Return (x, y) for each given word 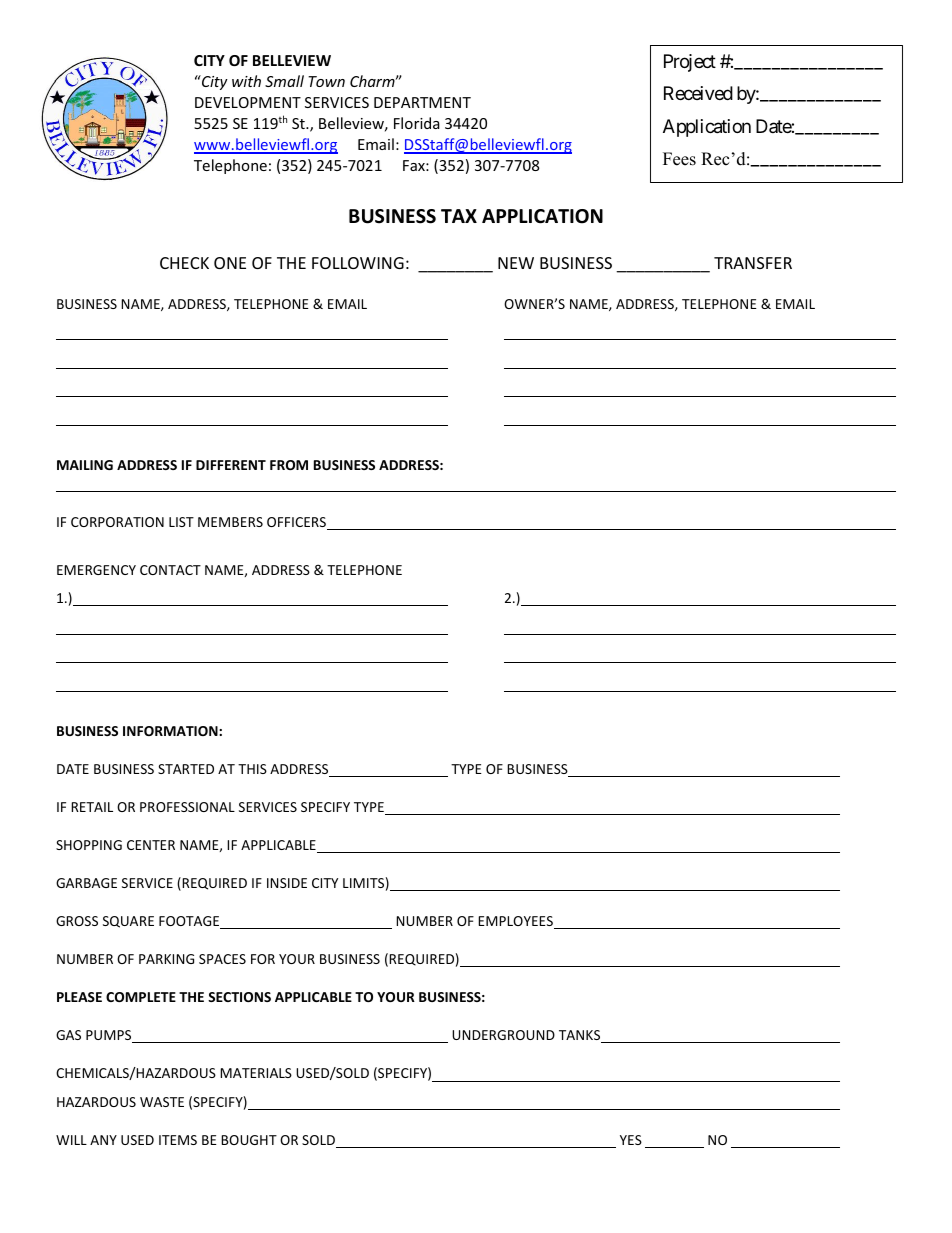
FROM (289, 465)
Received (698, 93)
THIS (252, 769)
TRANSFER (753, 263)
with (246, 81)
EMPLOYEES (516, 922)
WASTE (162, 1102)
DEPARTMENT (422, 102)
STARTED (186, 769)
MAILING (85, 465)
